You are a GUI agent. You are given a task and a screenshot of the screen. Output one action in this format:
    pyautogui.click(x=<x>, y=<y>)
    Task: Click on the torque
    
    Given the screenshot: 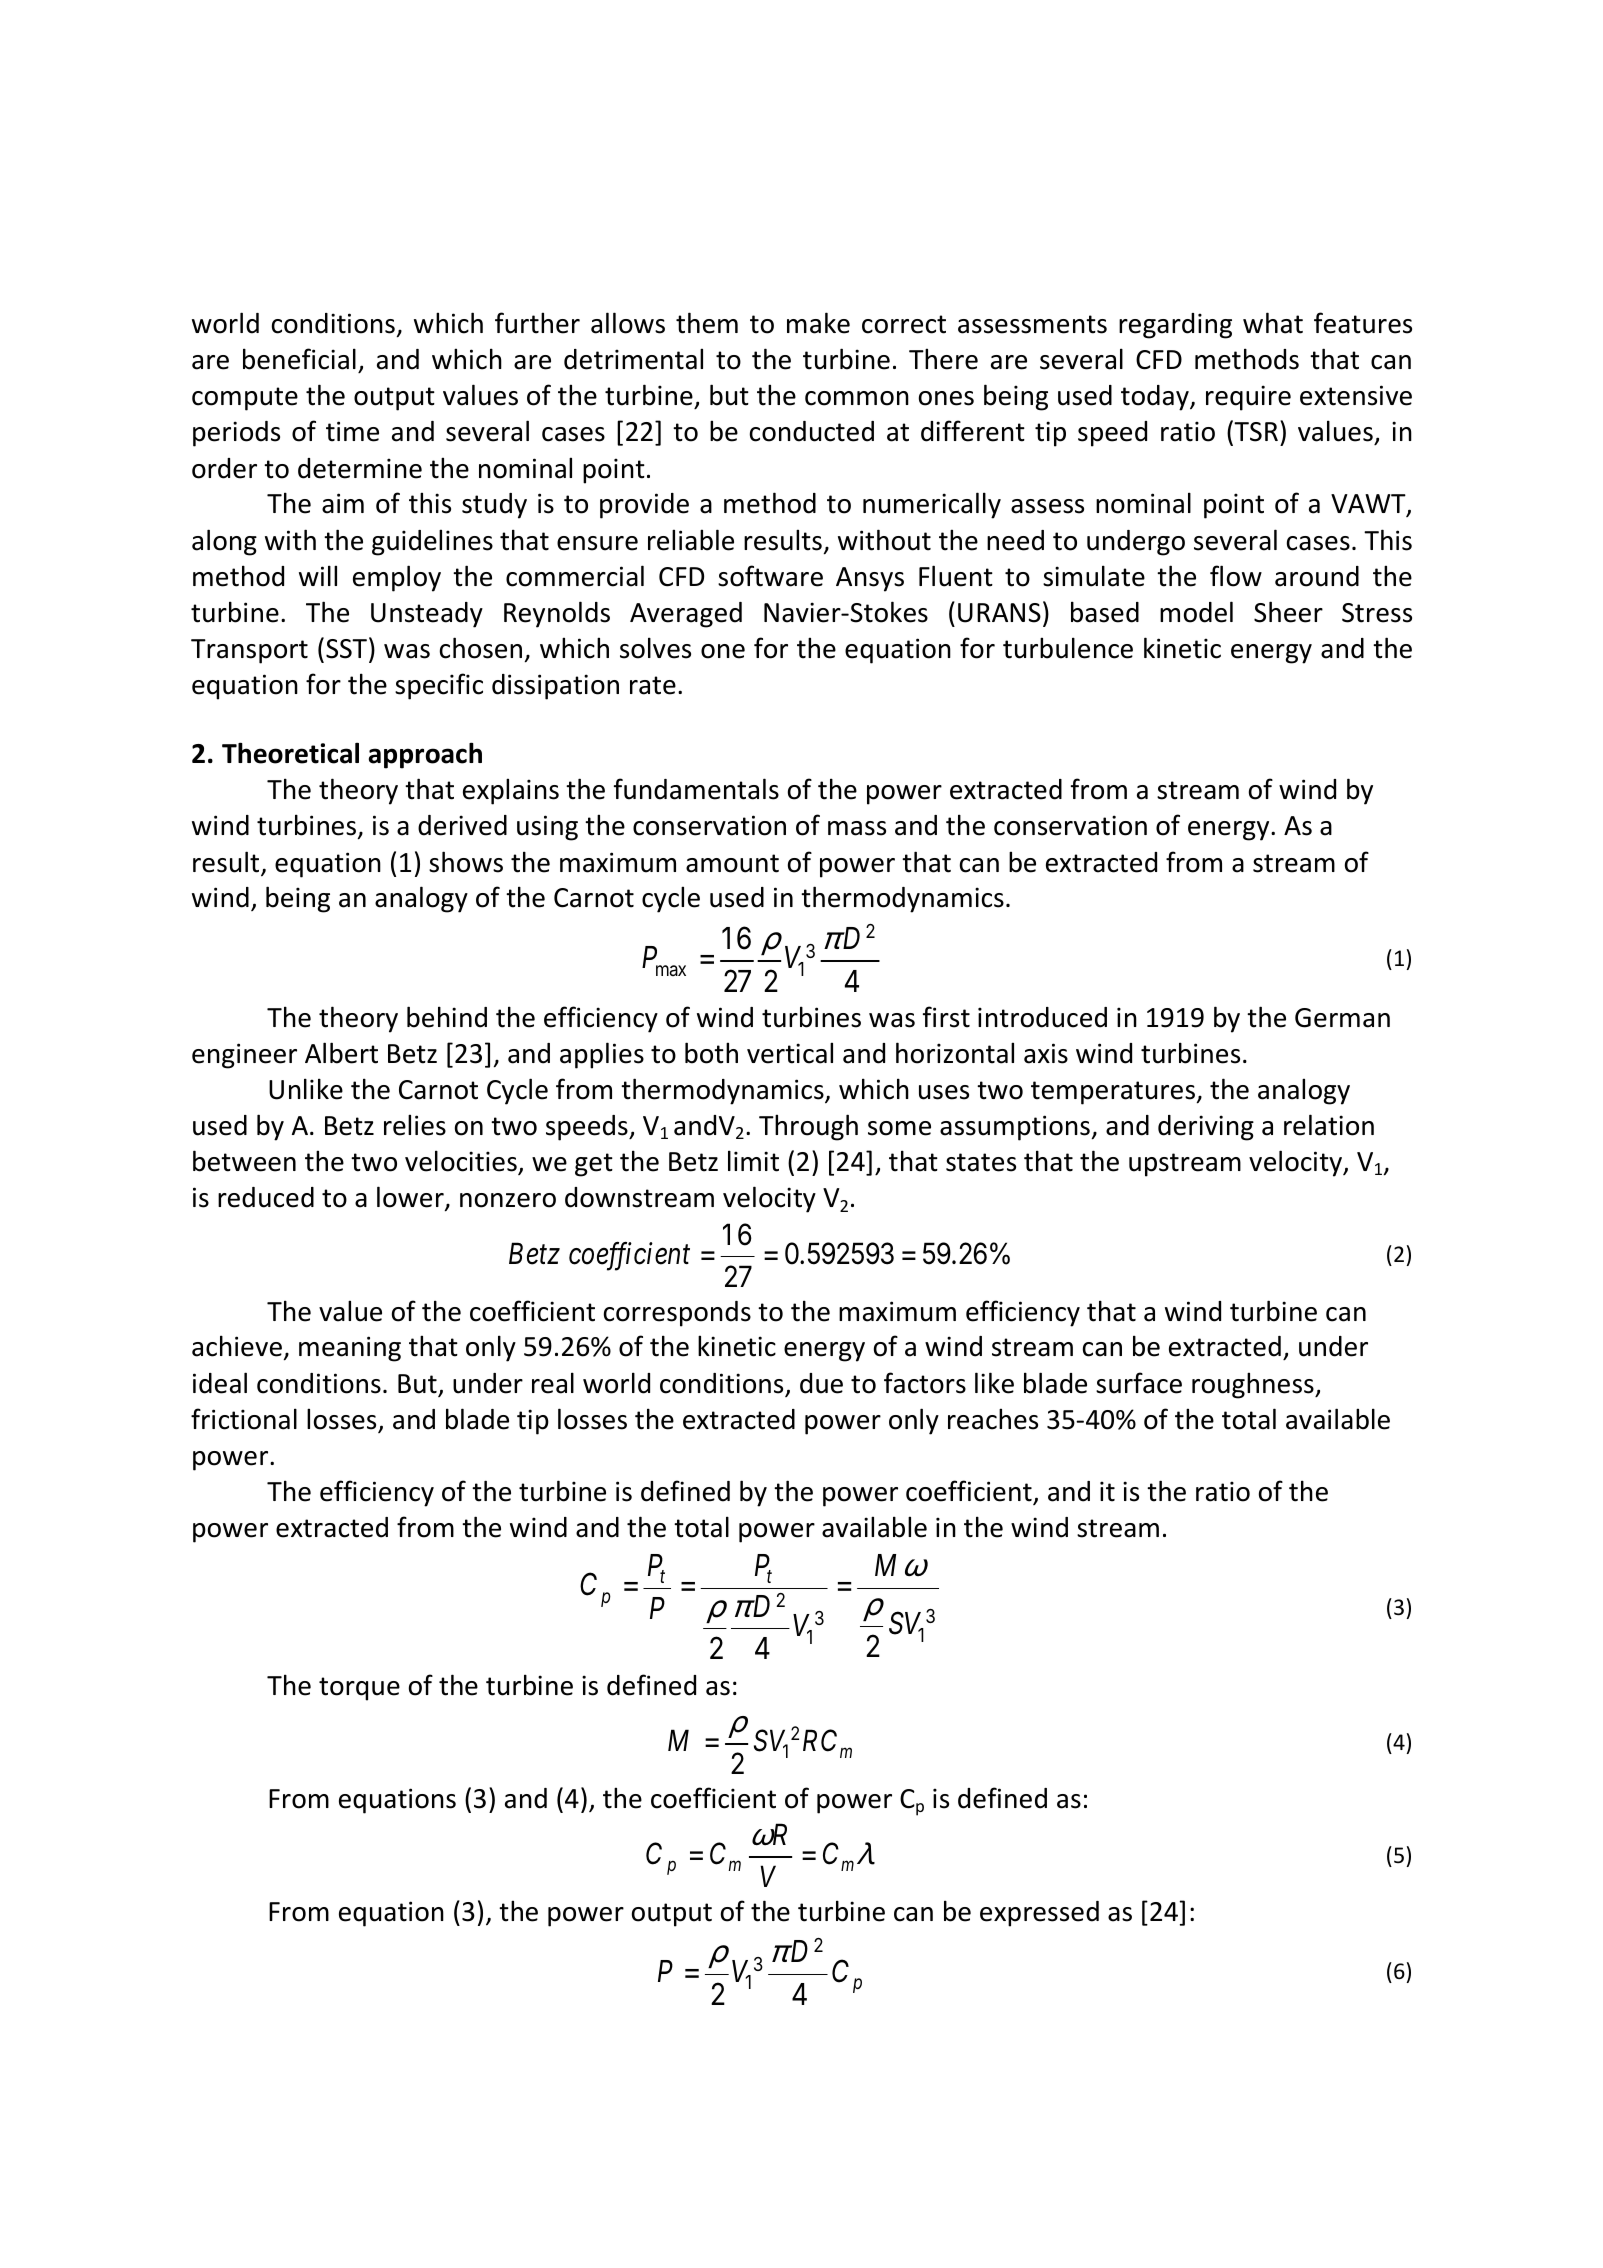 What is the action you would take?
    pyautogui.click(x=359, y=1689)
